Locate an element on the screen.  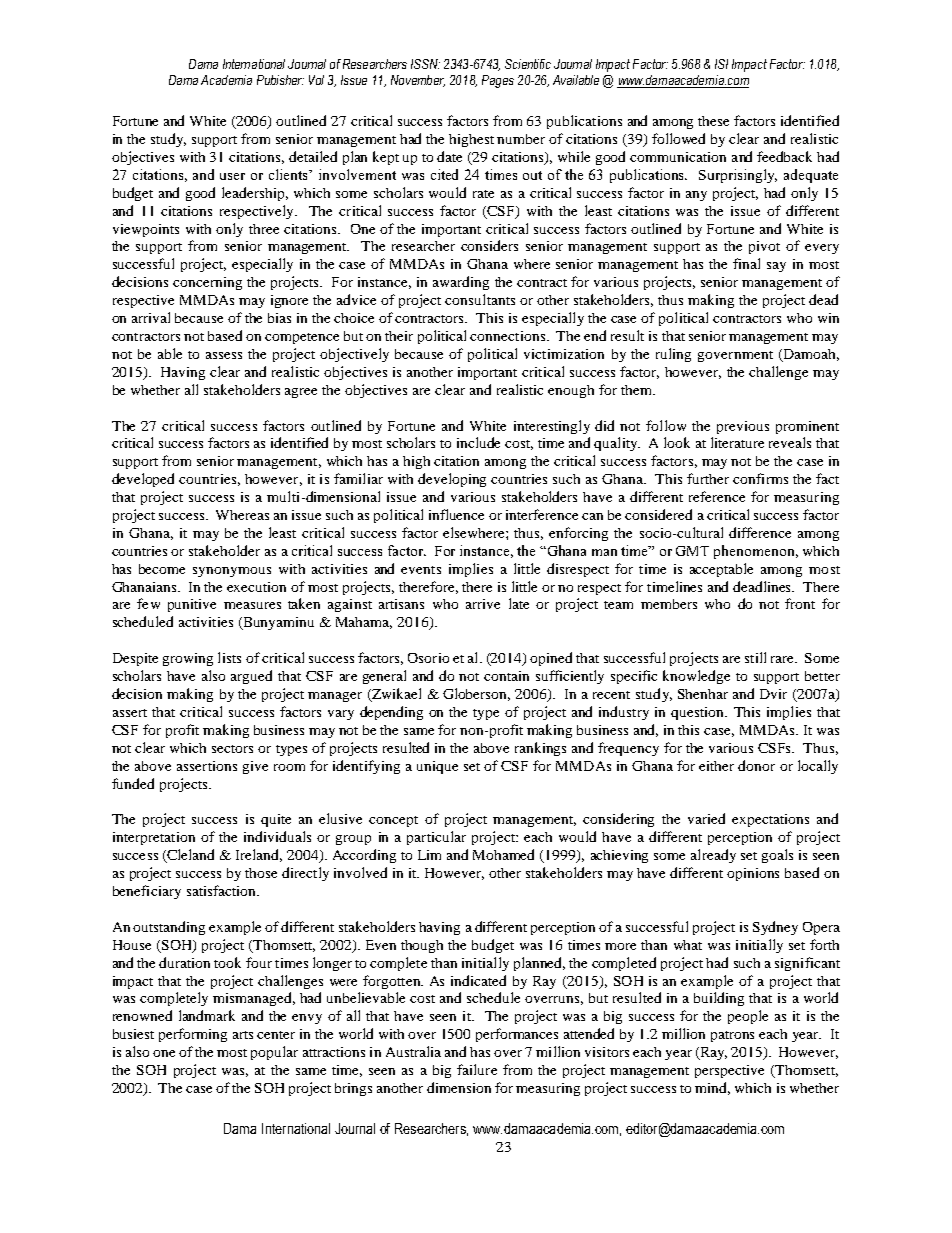
performing is located at coordinates (193, 1035).
